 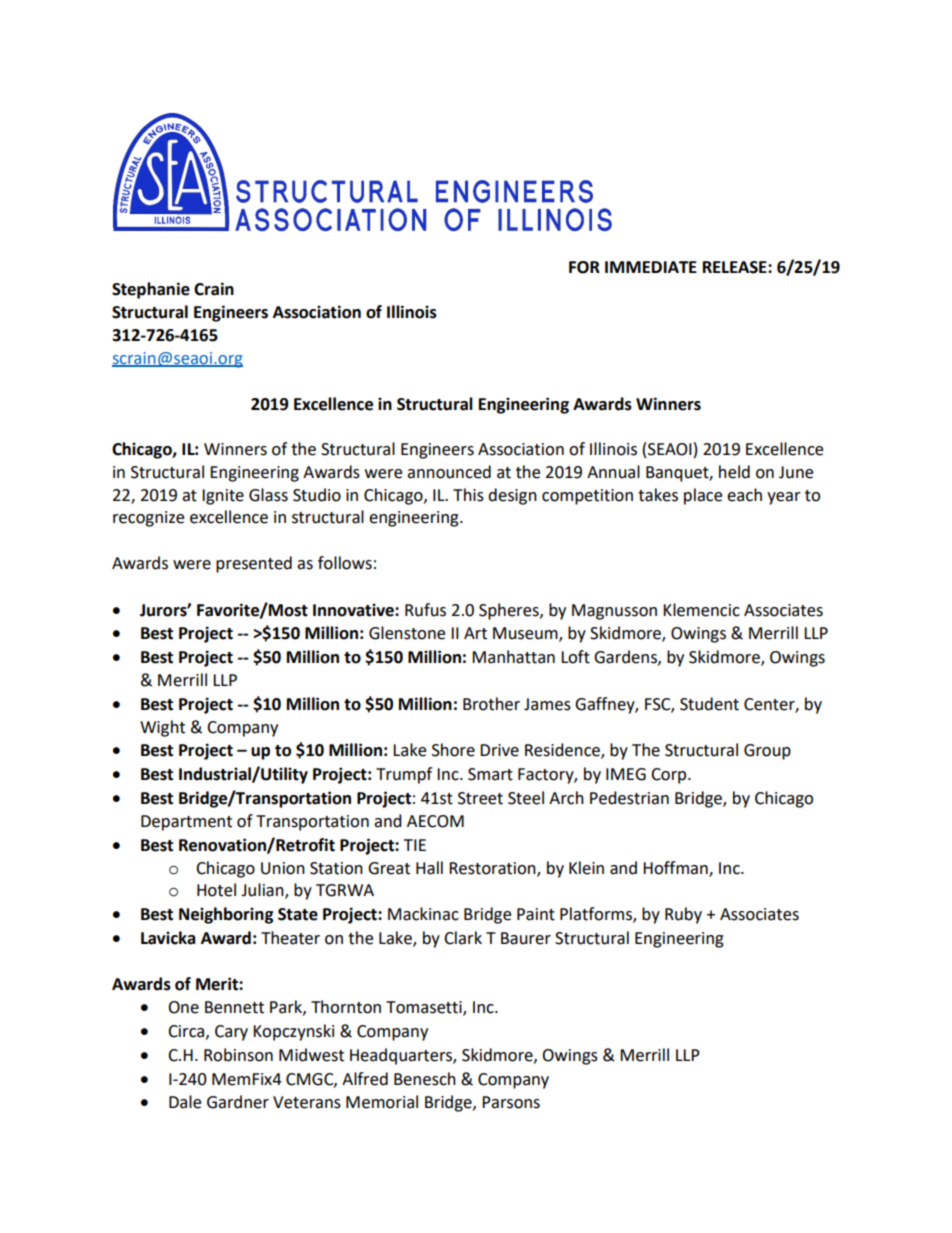 I want to click on Parsons, so click(x=511, y=1102).
